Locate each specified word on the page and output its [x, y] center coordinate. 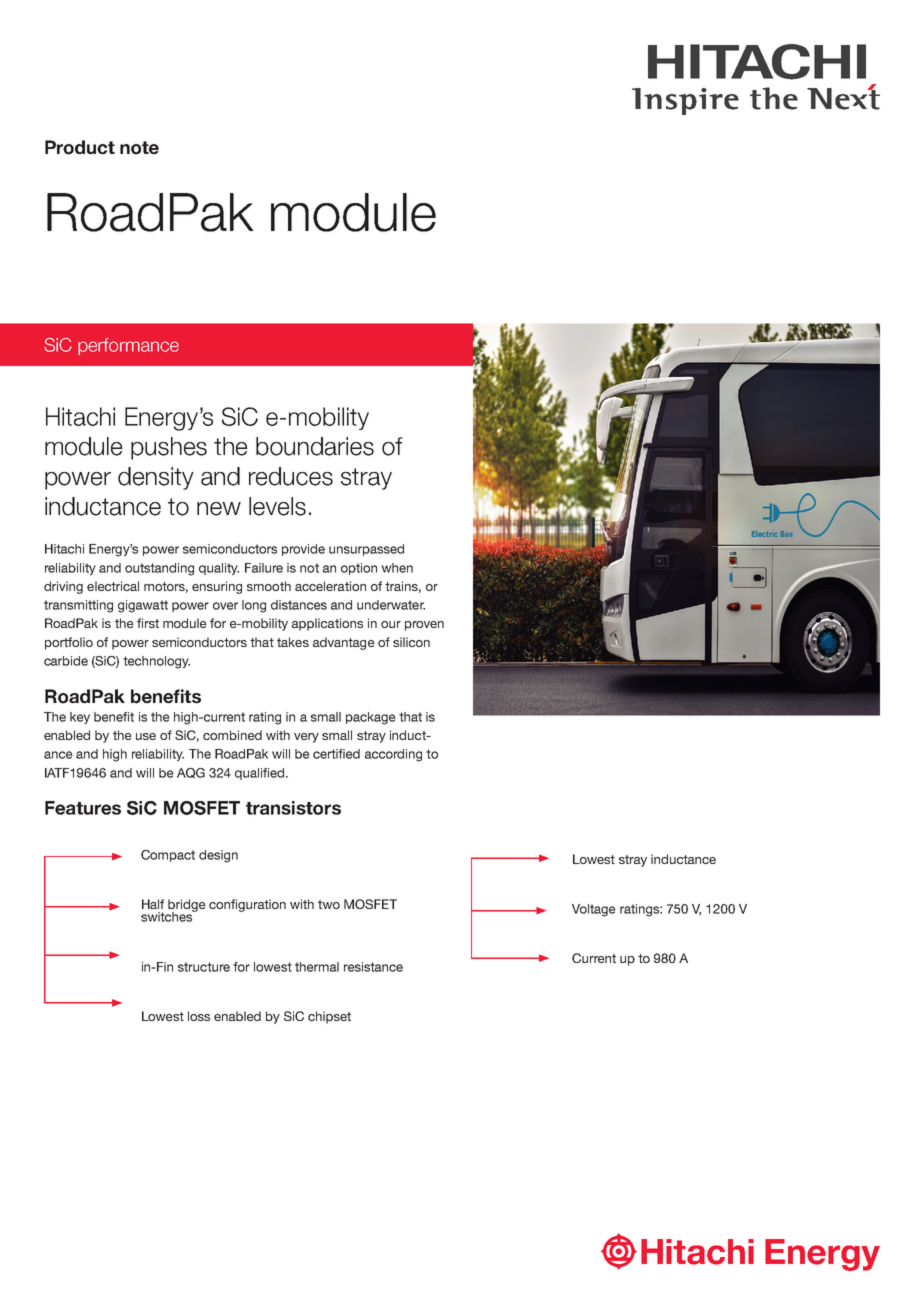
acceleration [330, 586]
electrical [113, 586]
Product [80, 147]
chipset [329, 1017]
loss [199, 1016]
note [139, 148]
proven [424, 626]
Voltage [594, 910]
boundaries [315, 446]
